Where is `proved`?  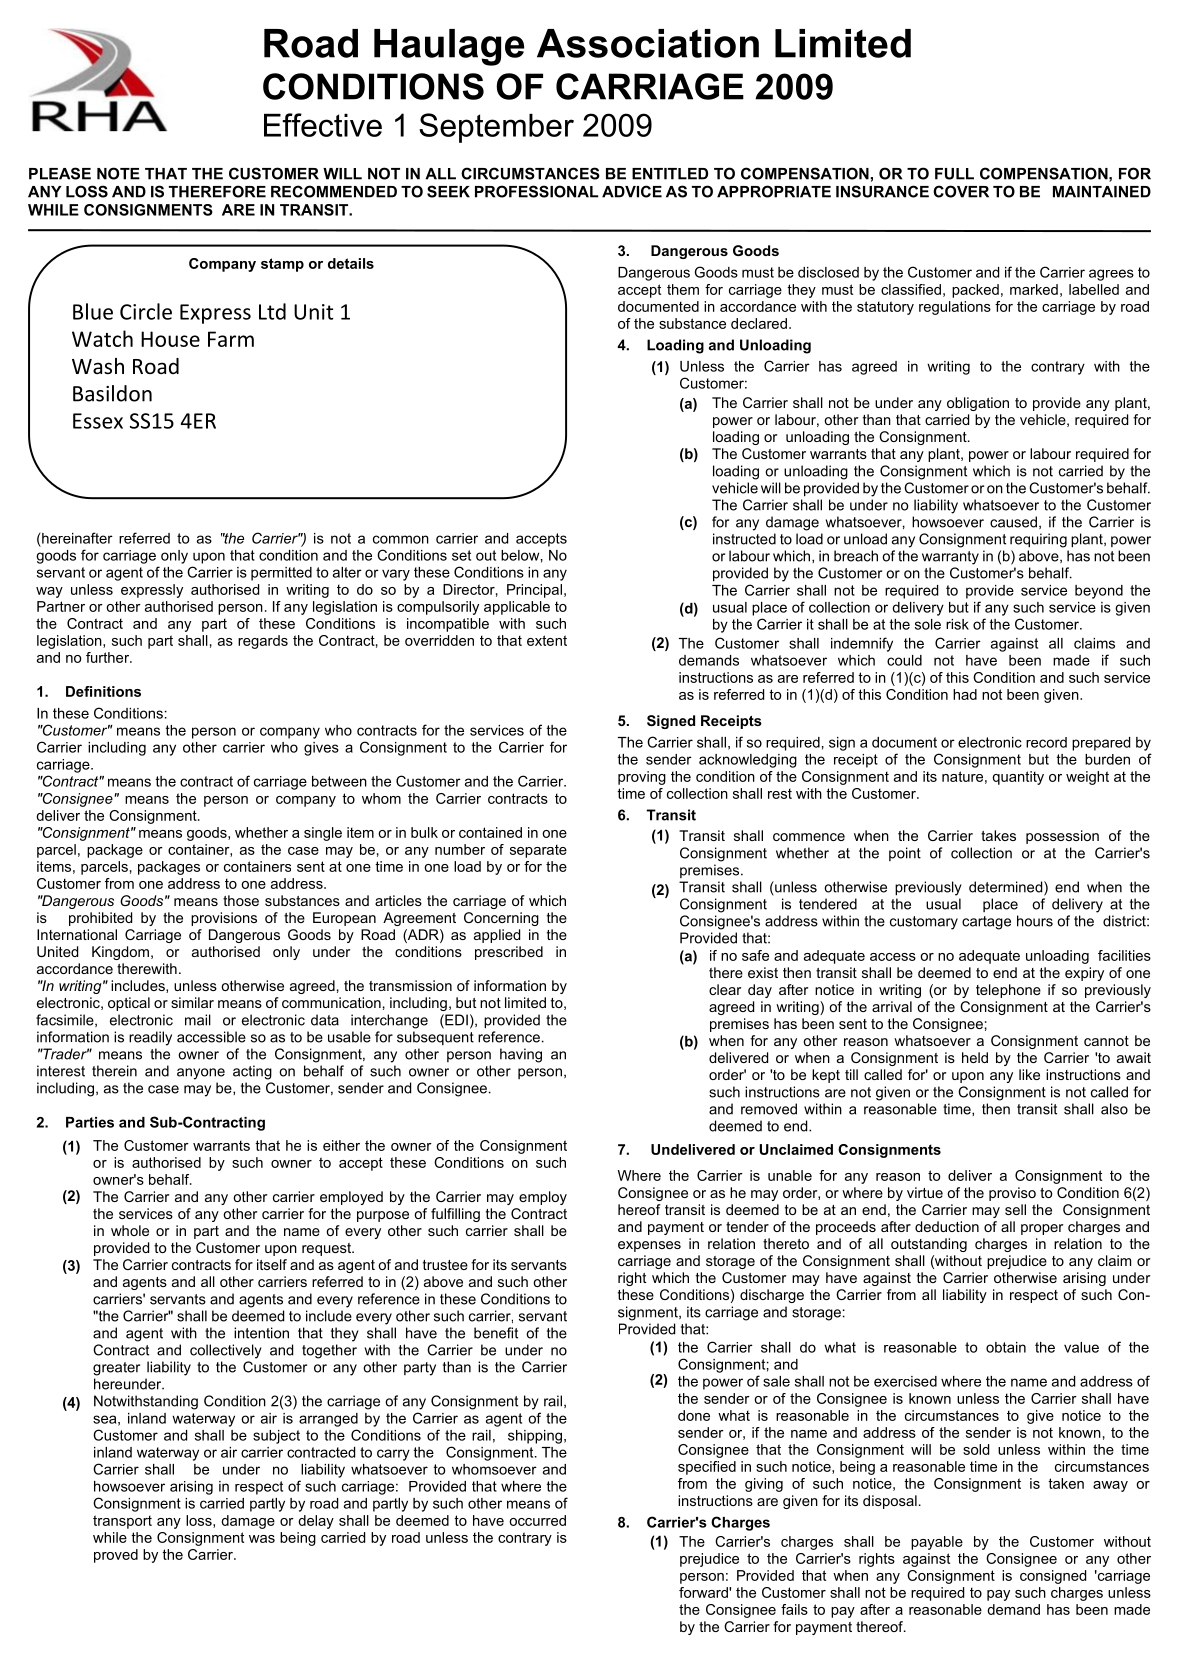
proved is located at coordinates (116, 1556).
